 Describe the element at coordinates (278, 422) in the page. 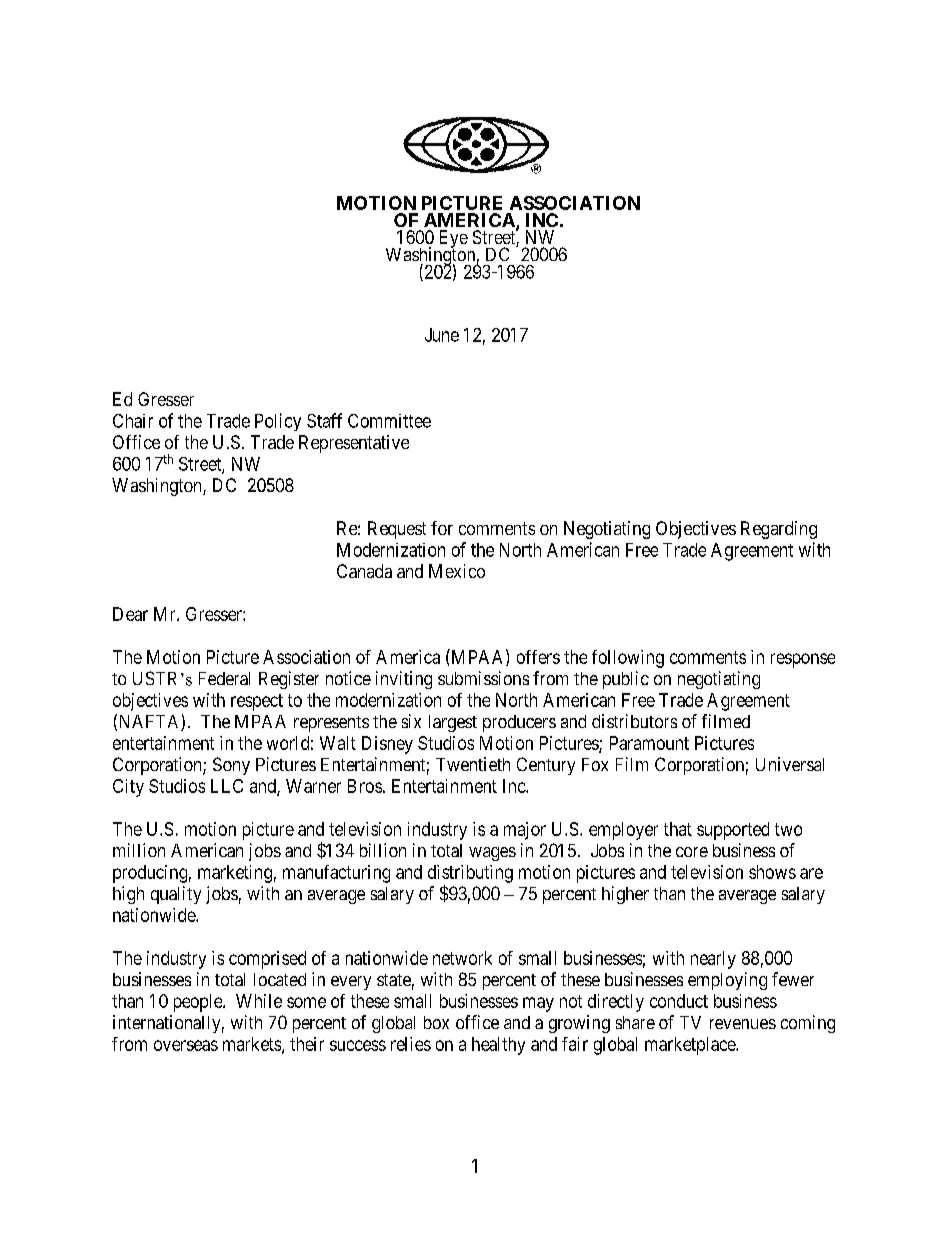

I see `Policy` at that location.
